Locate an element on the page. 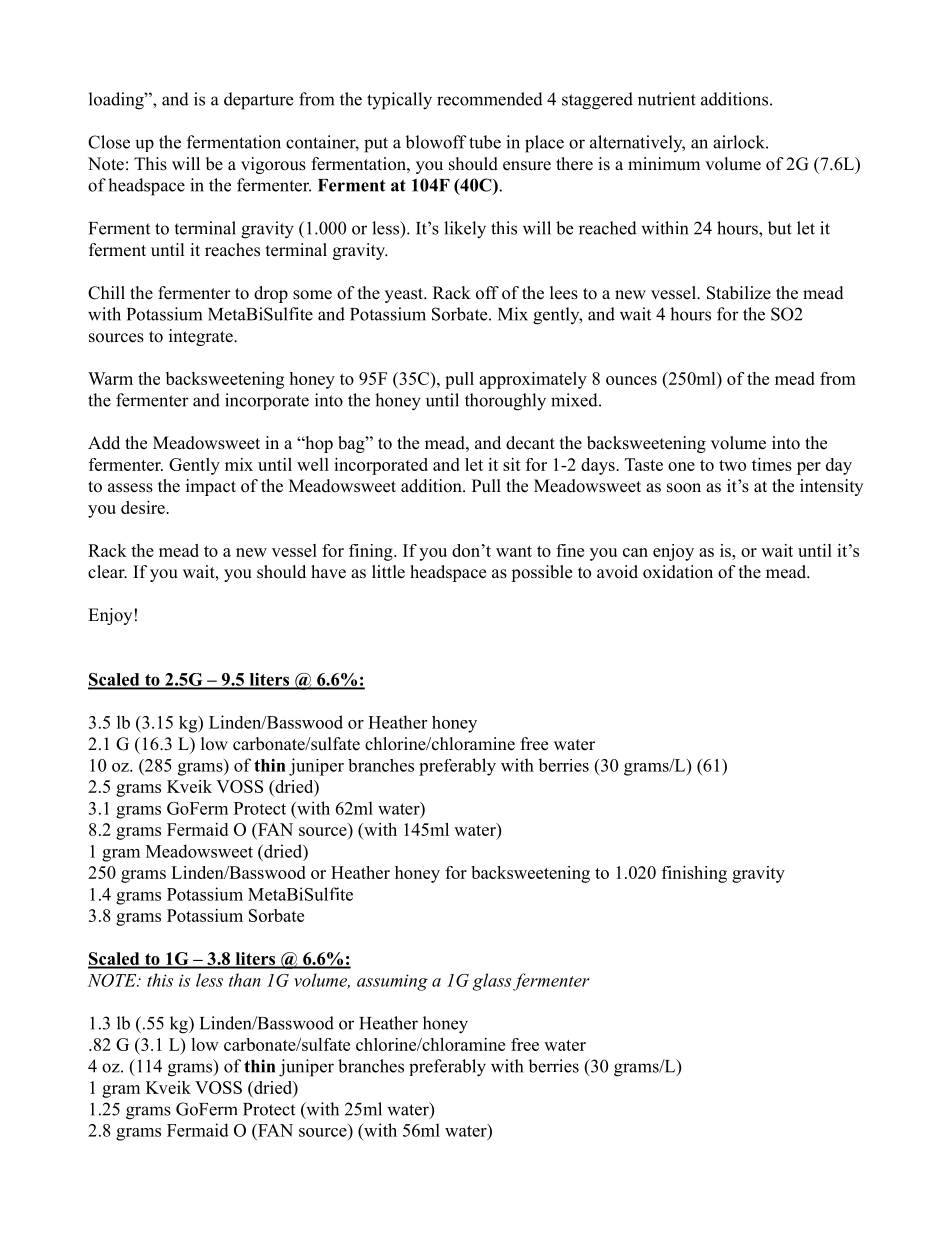  than is located at coordinates (245, 980).
